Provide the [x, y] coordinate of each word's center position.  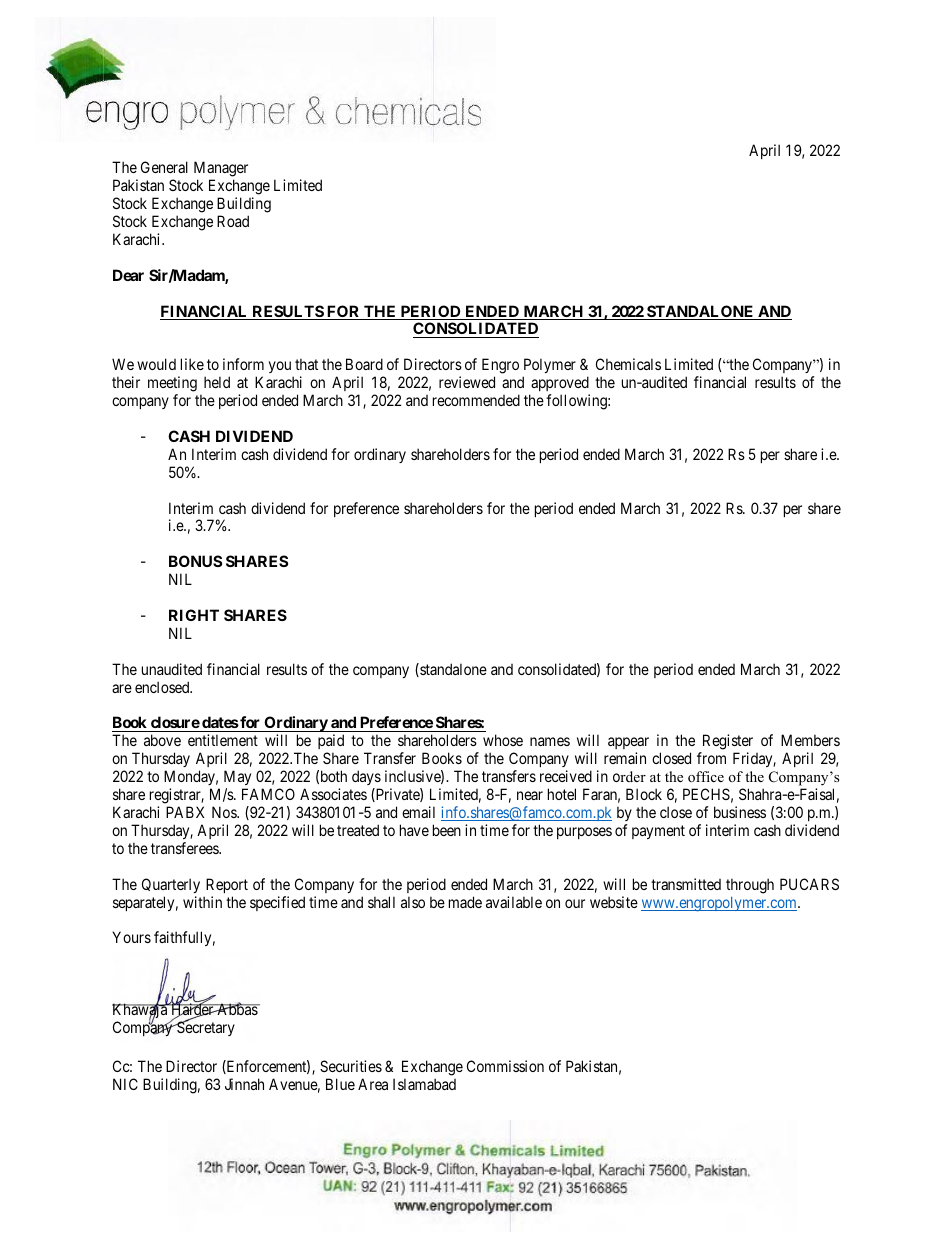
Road [233, 221]
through [750, 886]
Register [726, 743]
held [217, 382]
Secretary [205, 1028]
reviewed [467, 382]
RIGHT [194, 615]
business [740, 812]
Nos [225, 812]
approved [559, 385]
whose [503, 740]
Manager [221, 170]
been [447, 830]
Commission [505, 1066]
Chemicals [628, 364]
